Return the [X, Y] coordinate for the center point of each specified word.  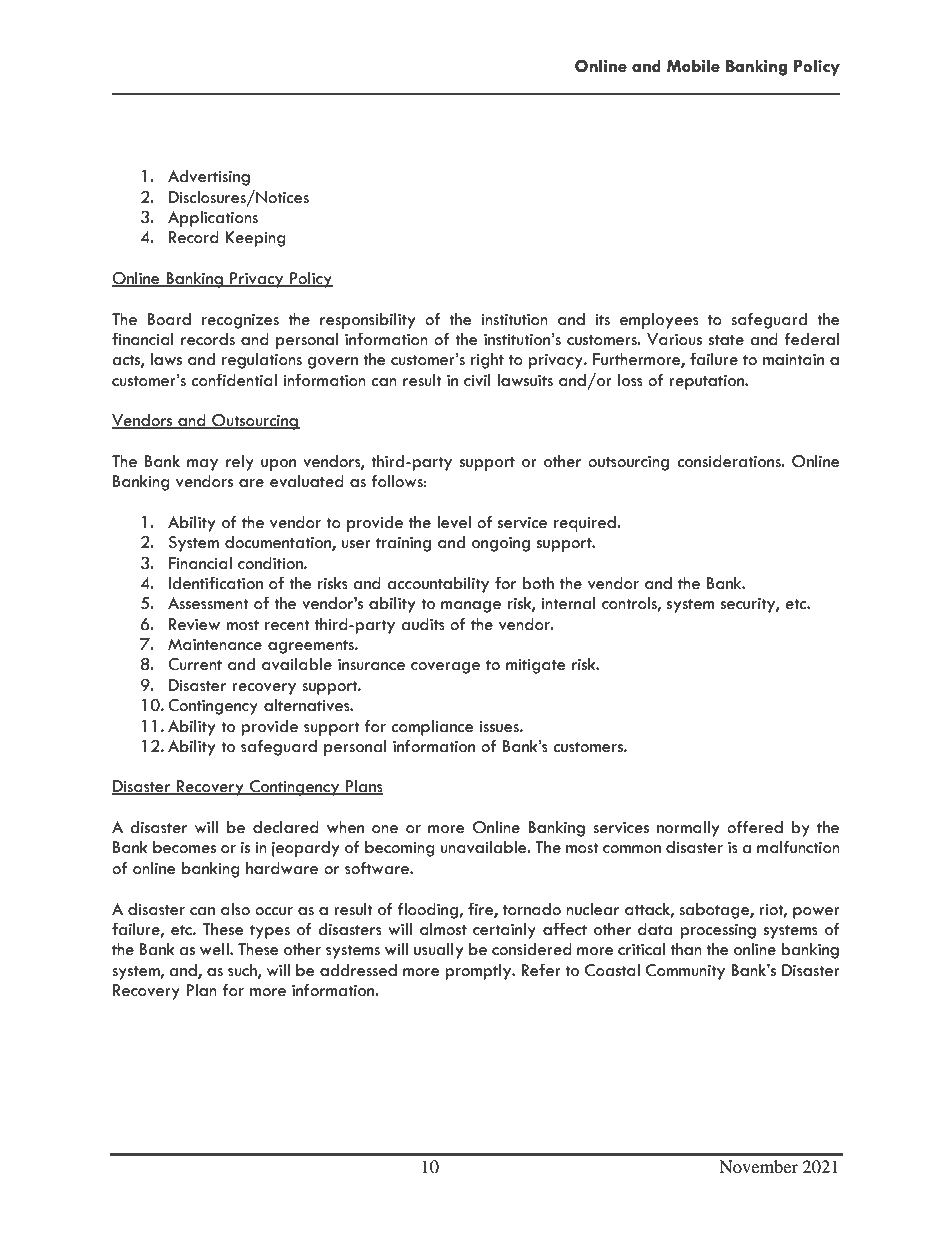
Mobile [693, 66]
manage [471, 607]
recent [287, 625]
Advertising [209, 178]
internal [568, 603]
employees [659, 321]
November [758, 1166]
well [215, 949]
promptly [479, 972]
